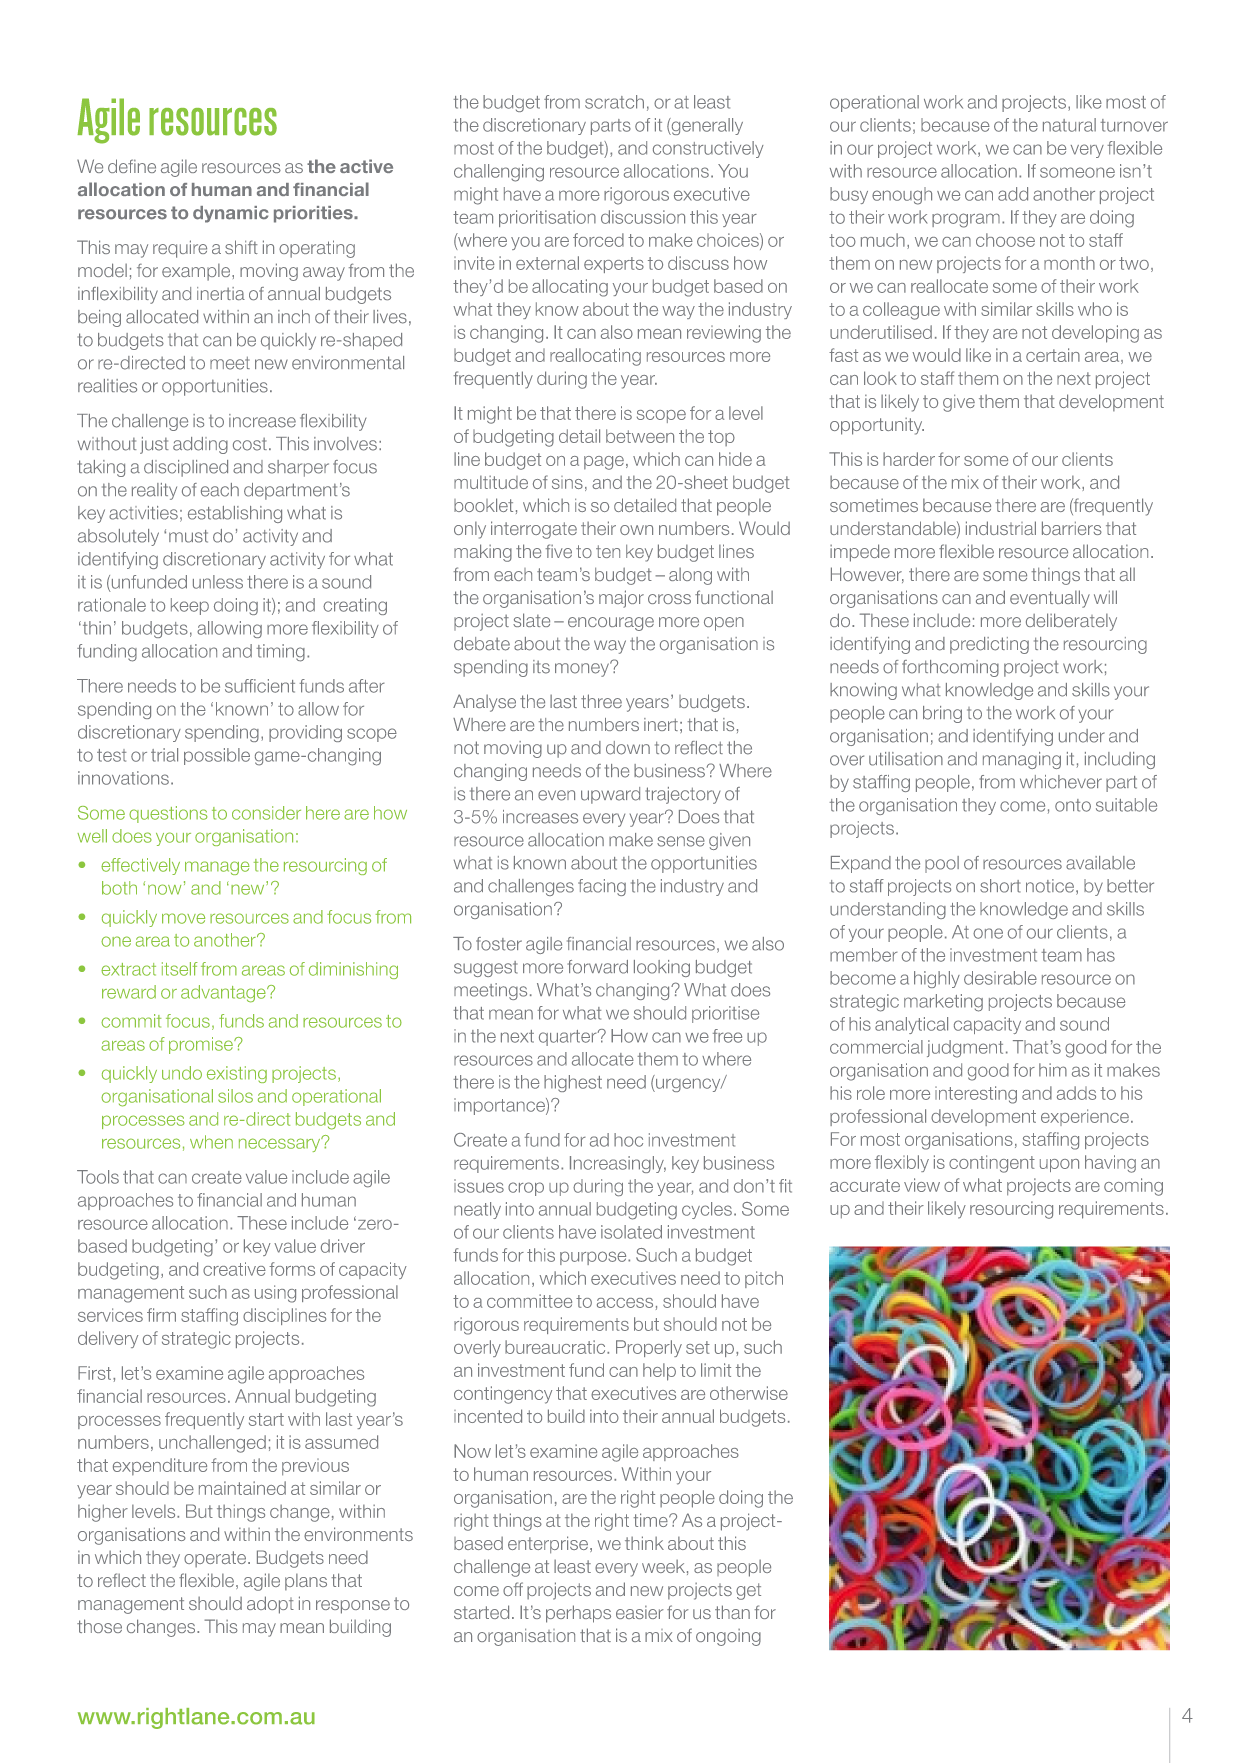 This screenshot has width=1247, height=1763. I want to click on barriers, so click(1072, 528).
